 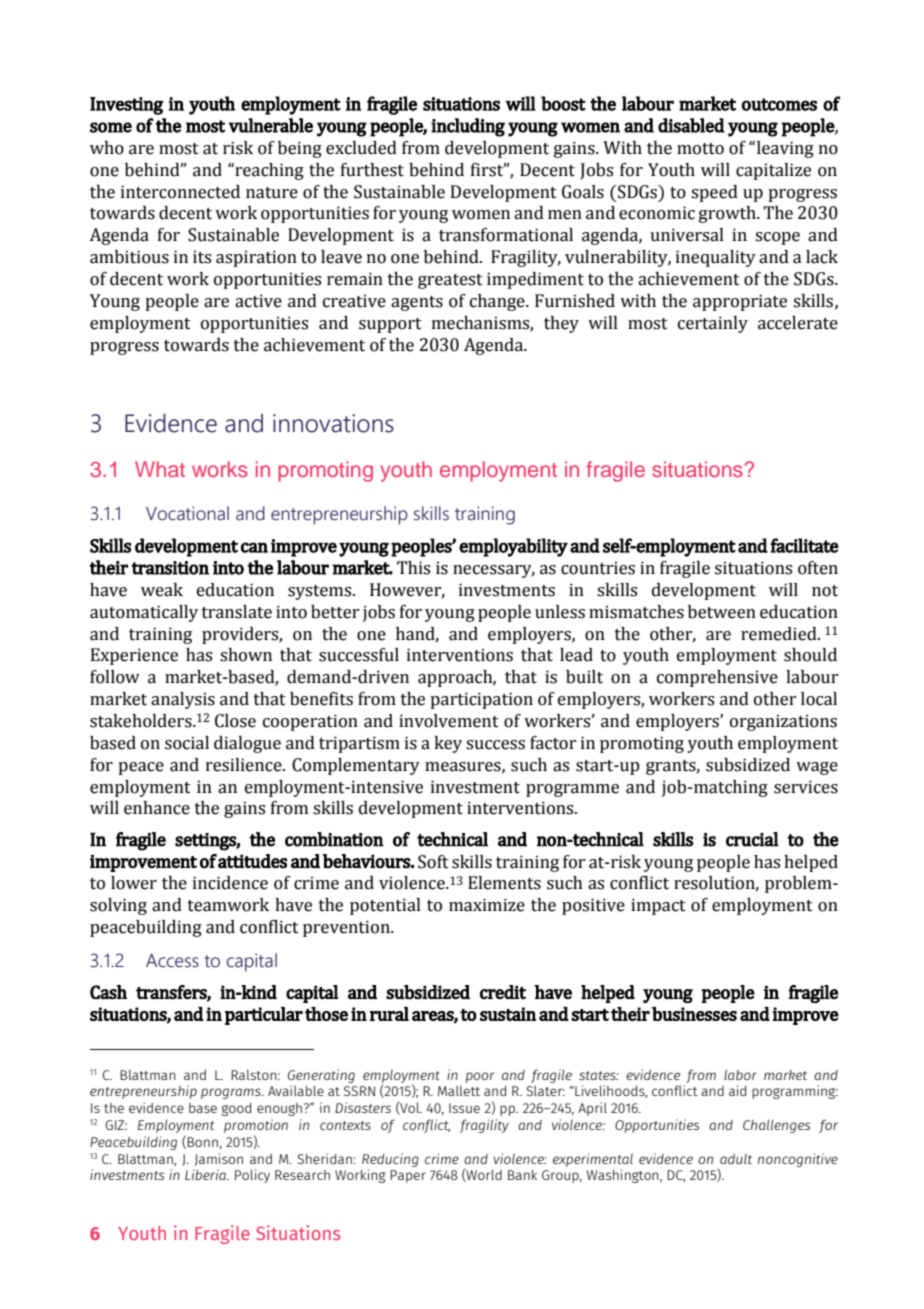 I want to click on participation, so click(x=481, y=700).
